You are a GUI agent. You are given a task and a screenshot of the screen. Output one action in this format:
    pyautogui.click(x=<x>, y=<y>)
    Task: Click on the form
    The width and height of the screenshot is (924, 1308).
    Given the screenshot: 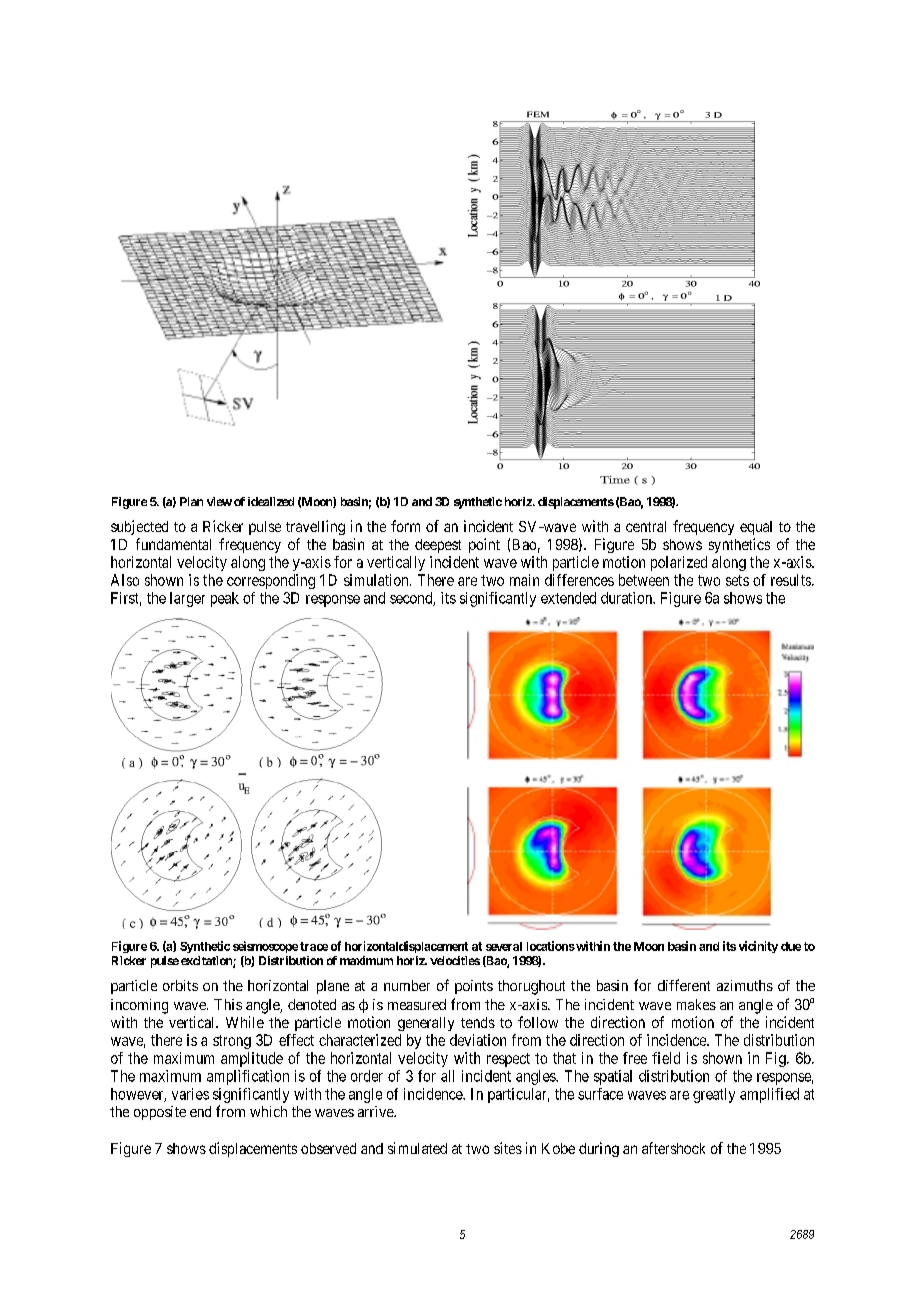 What is the action you would take?
    pyautogui.click(x=405, y=526)
